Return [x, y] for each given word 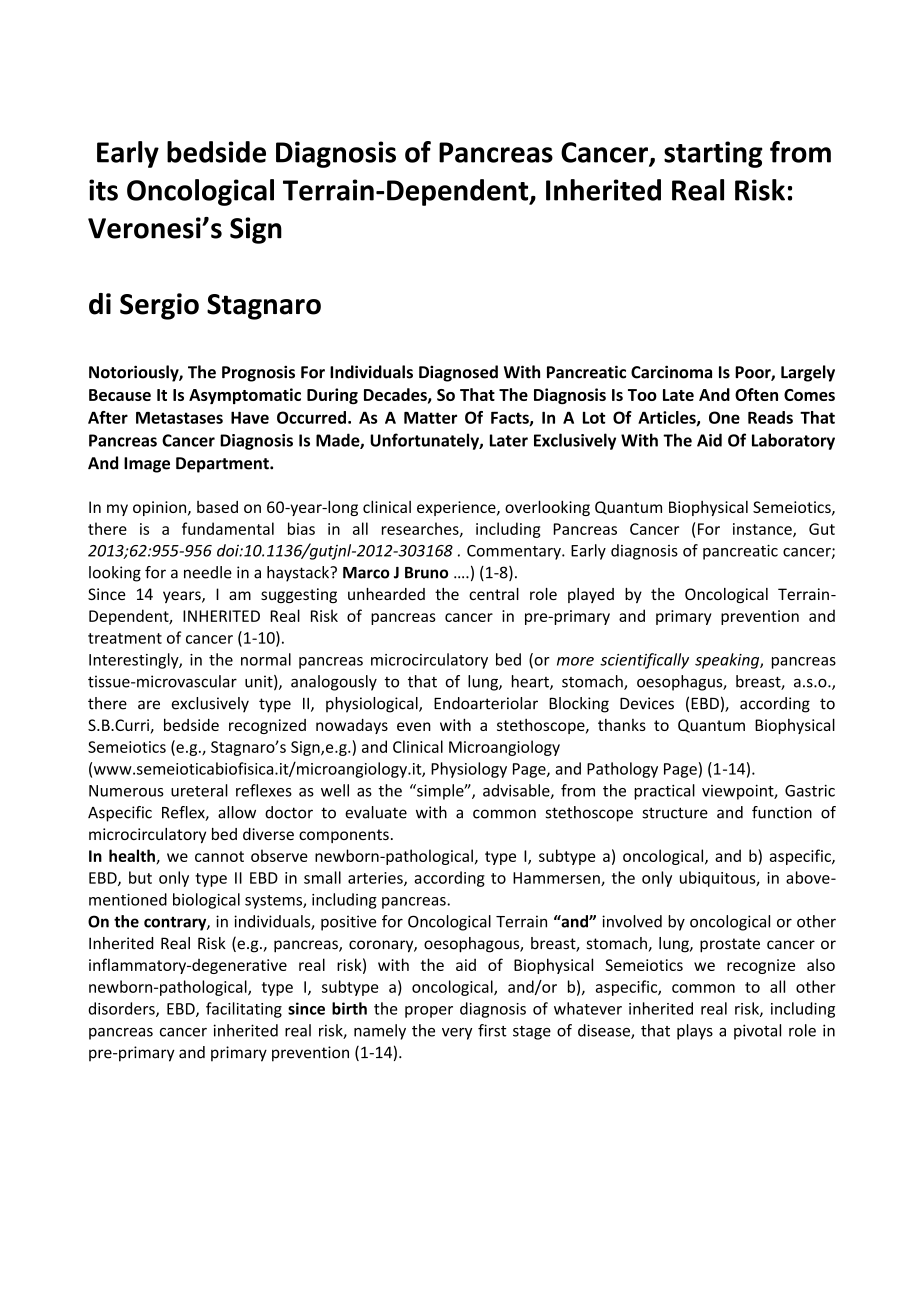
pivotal [757, 1032]
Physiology [469, 770]
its [103, 190]
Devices [647, 703]
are [149, 705]
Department [223, 465]
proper [429, 1012]
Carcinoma [671, 372]
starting [713, 154]
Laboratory [793, 441]
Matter [430, 418]
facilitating [244, 1010]
